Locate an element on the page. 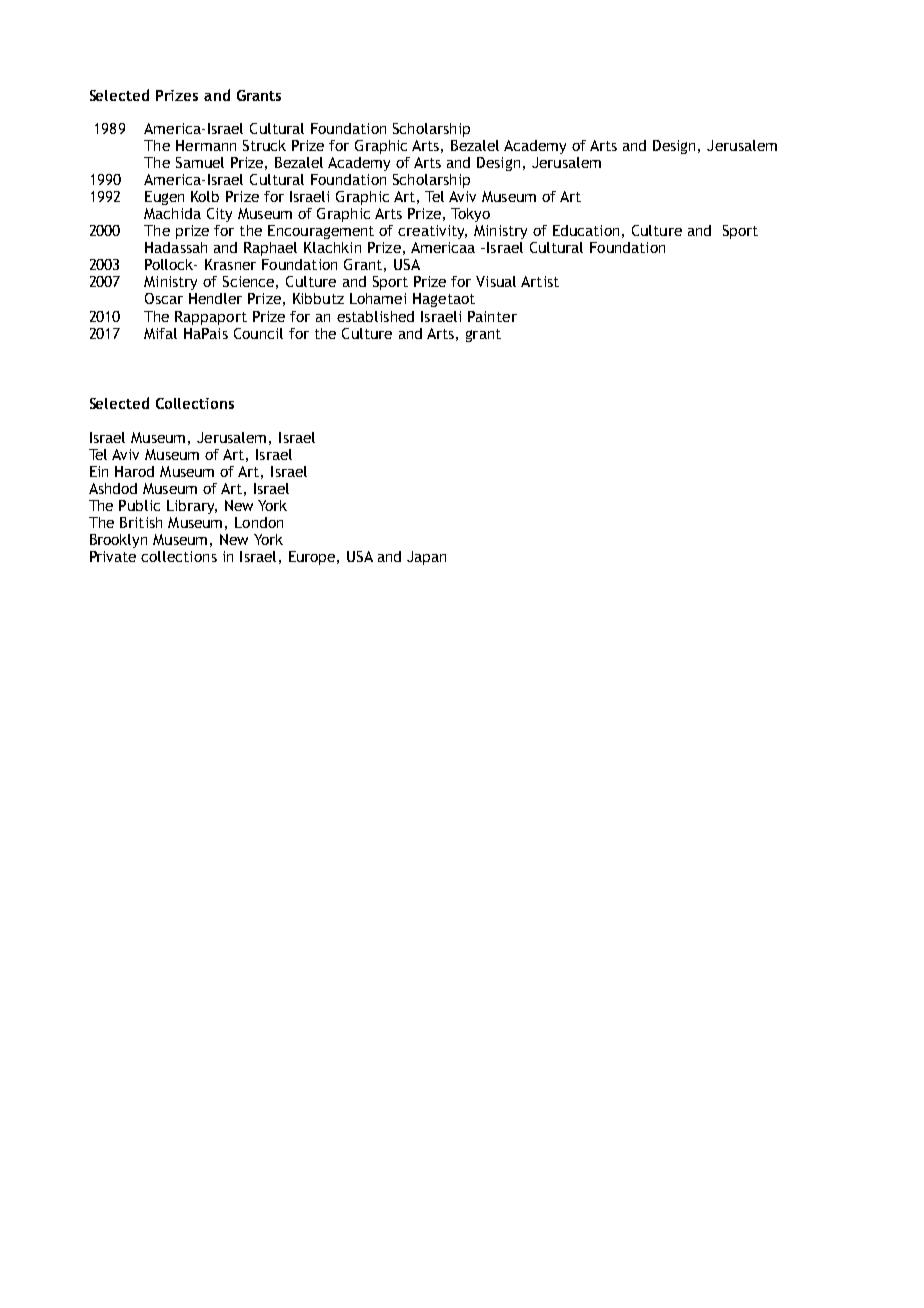 The height and width of the page is (1308, 924). Brooklyn is located at coordinates (118, 541).
